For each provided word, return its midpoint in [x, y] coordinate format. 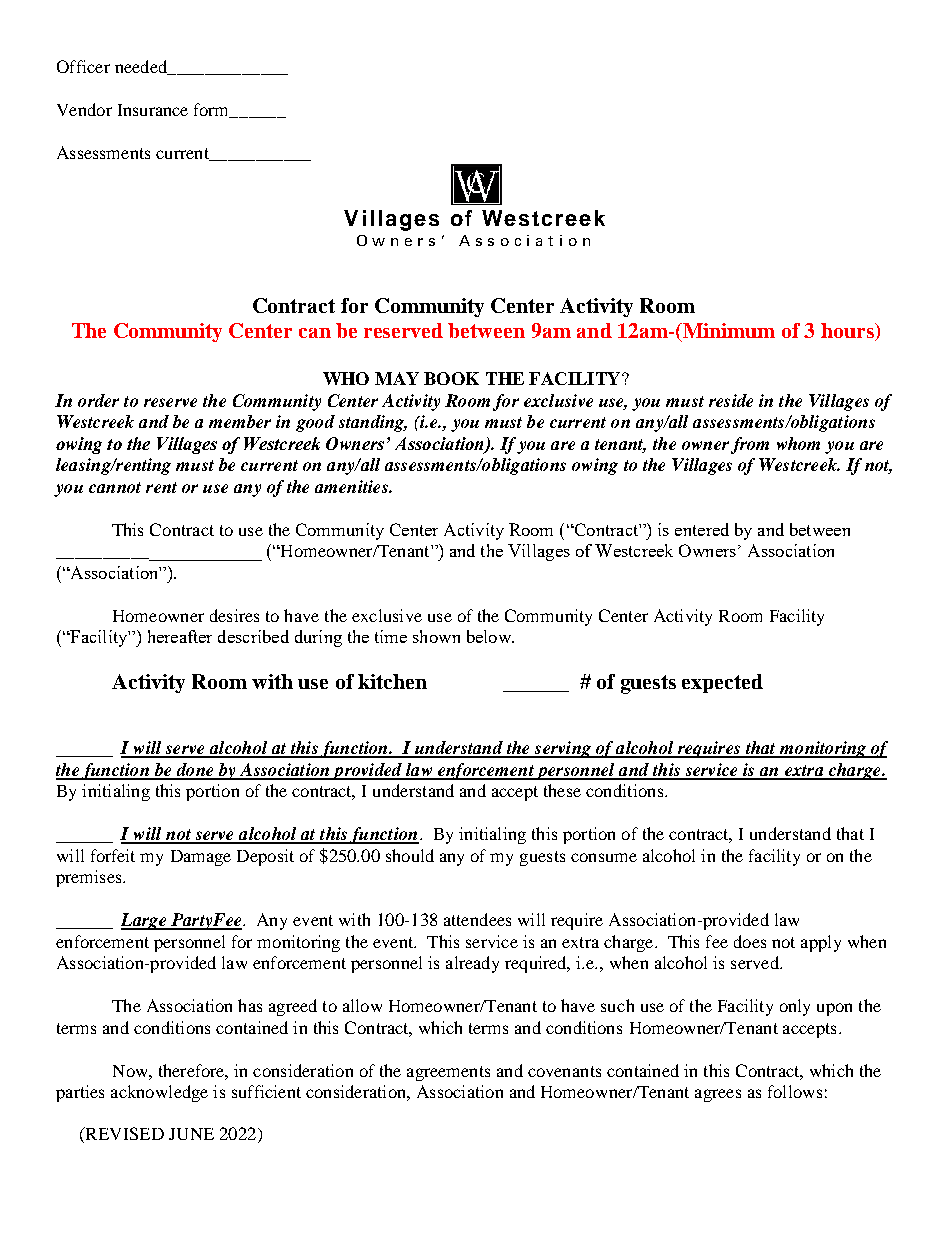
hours [848, 332]
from [750, 445]
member [240, 421]
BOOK [451, 378]
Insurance [153, 110]
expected [722, 683]
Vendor [84, 109]
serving [563, 749]
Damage [201, 858]
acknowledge [159, 1093]
